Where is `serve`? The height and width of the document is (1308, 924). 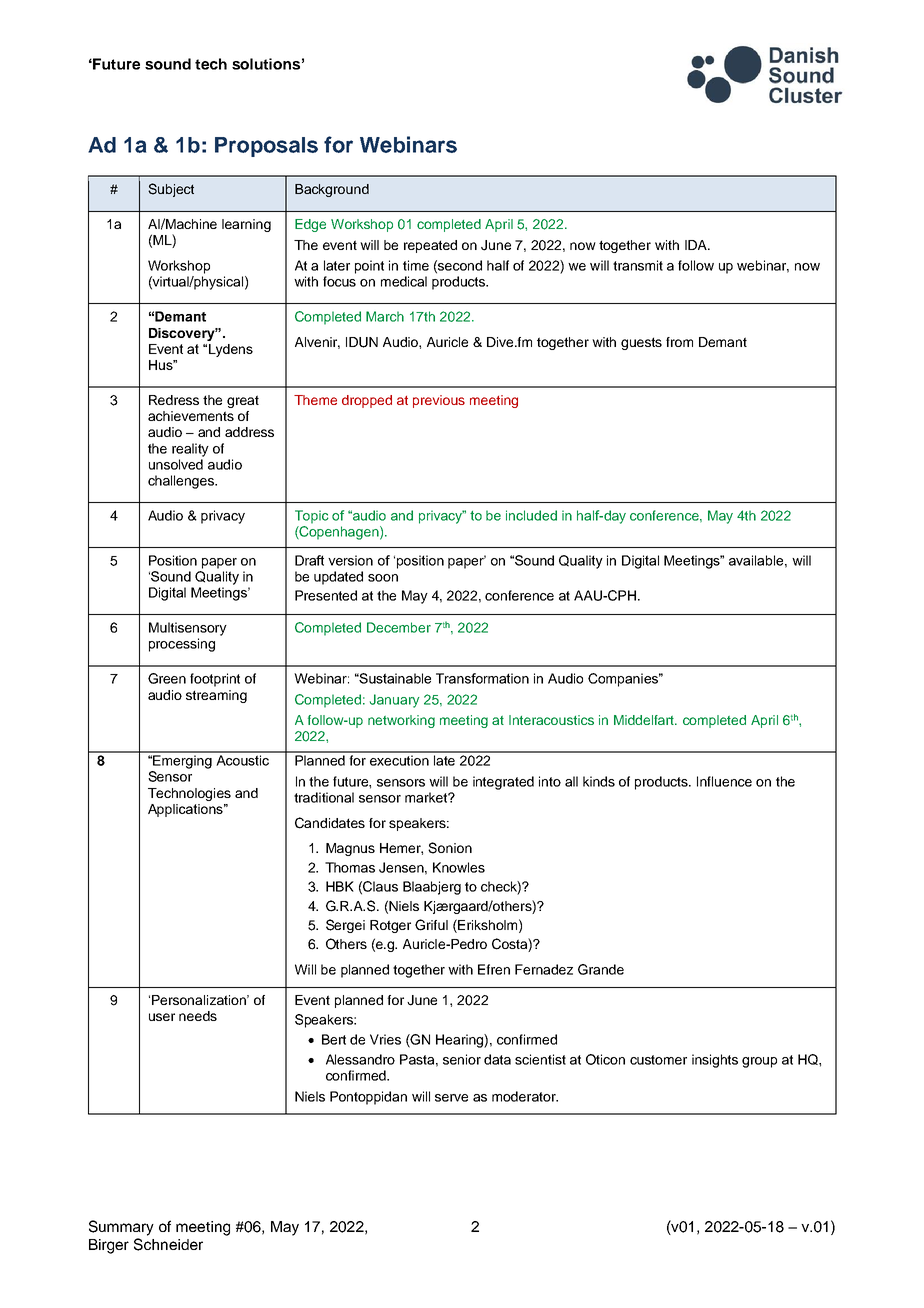 serve is located at coordinates (451, 1098).
